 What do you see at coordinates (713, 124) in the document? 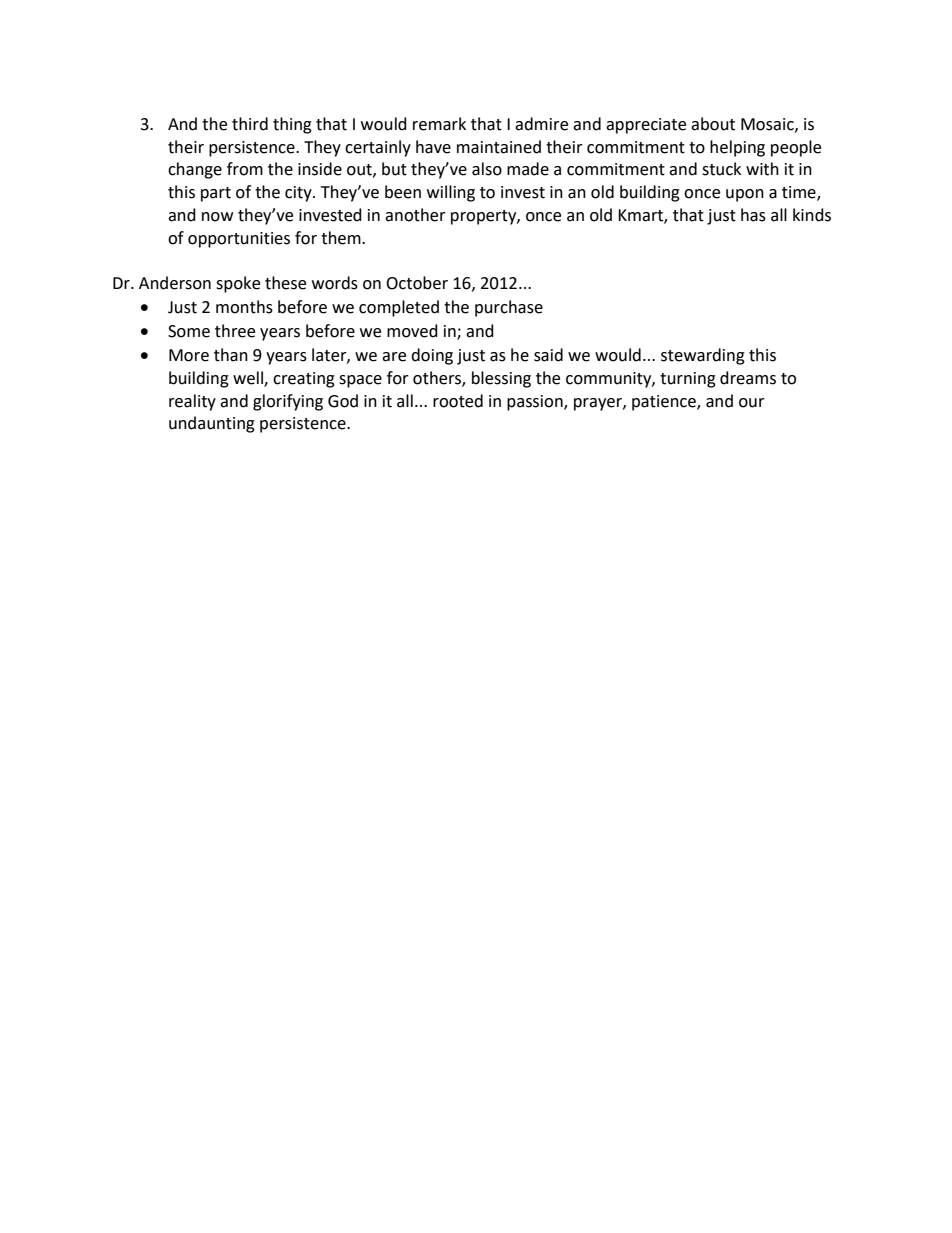
I see `about` at bounding box center [713, 124].
